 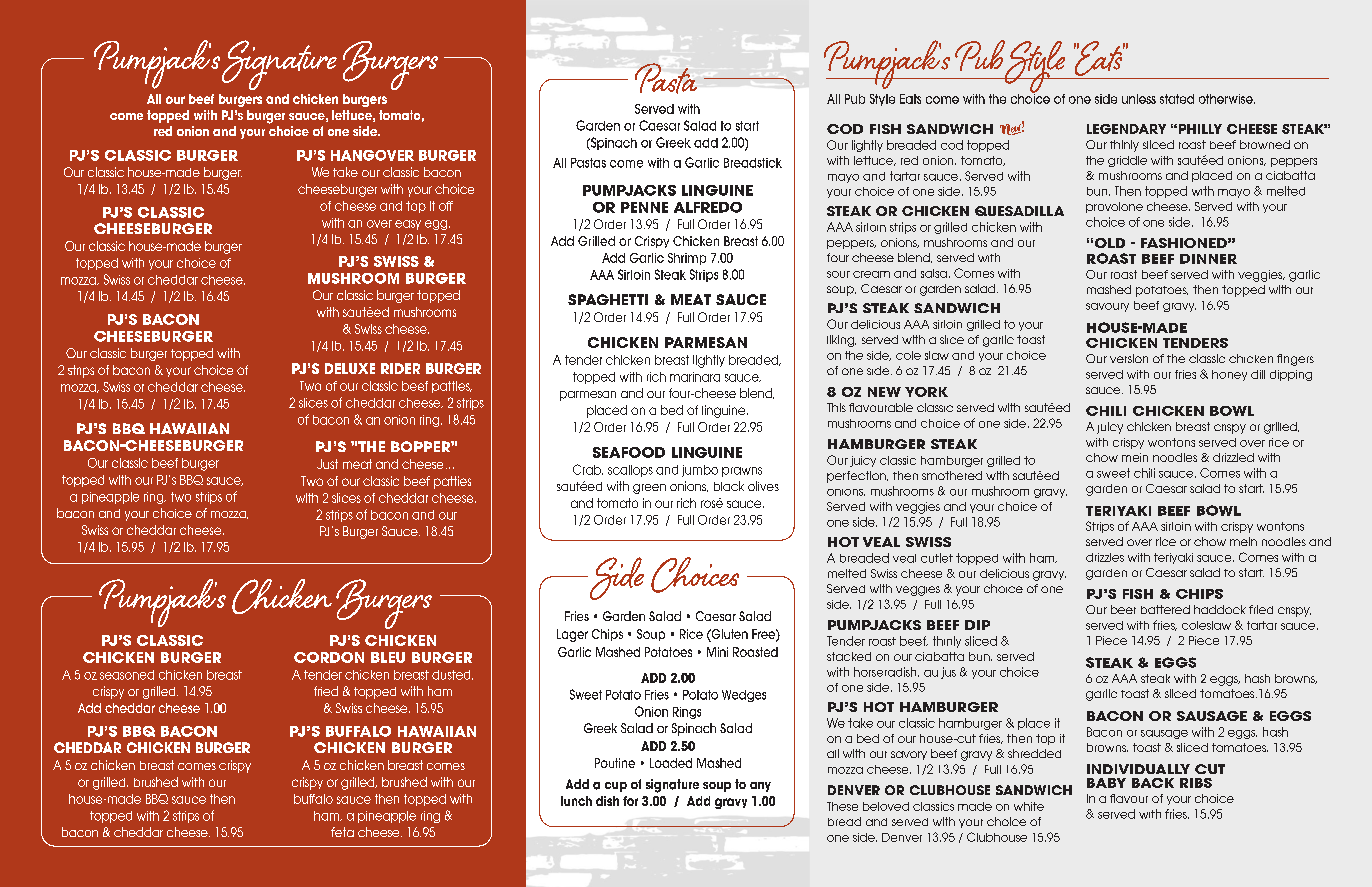 I want to click on Just, so click(x=327, y=464).
